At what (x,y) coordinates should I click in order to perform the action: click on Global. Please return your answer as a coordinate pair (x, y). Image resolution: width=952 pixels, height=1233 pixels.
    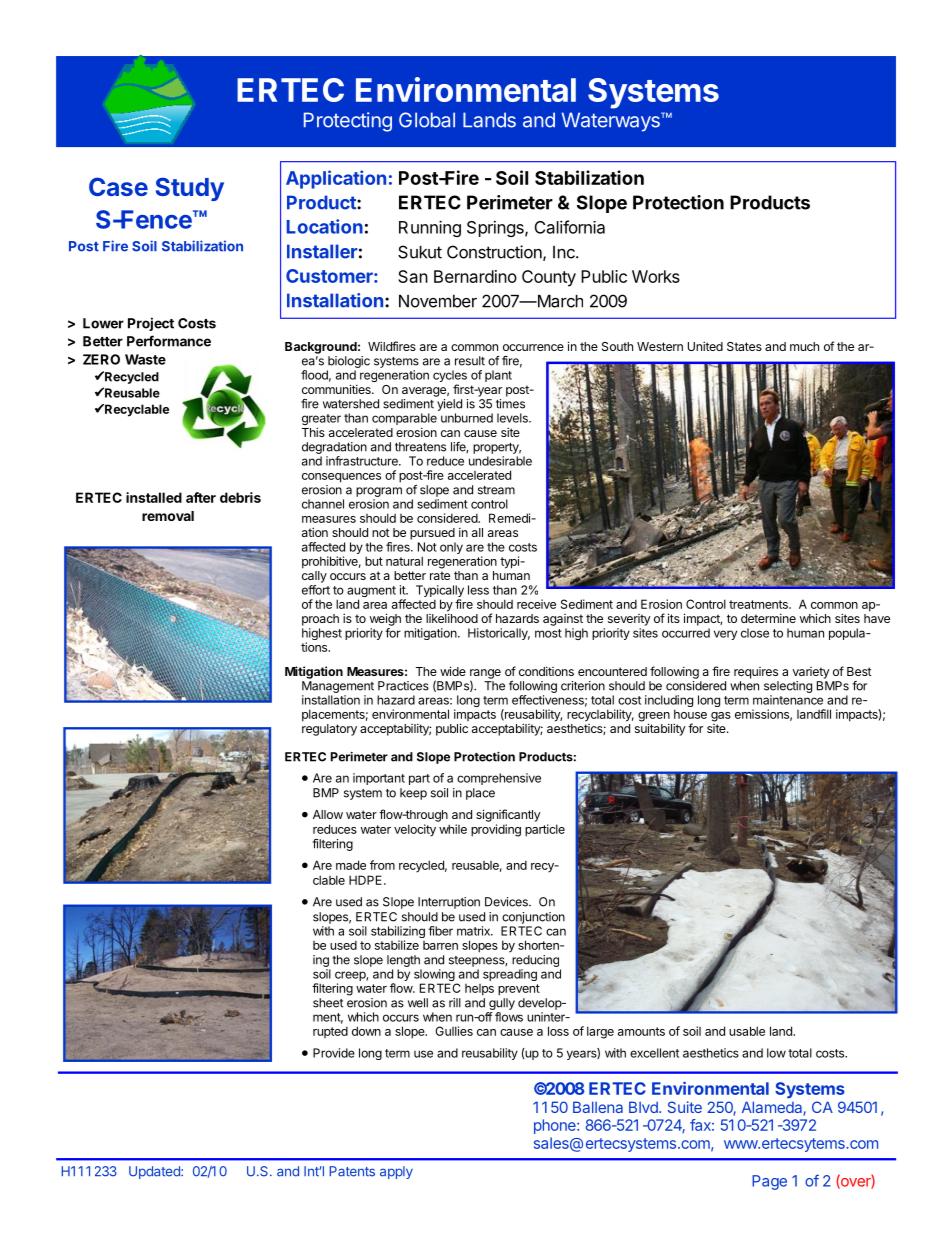
    Looking at the image, I should click on (427, 120).
